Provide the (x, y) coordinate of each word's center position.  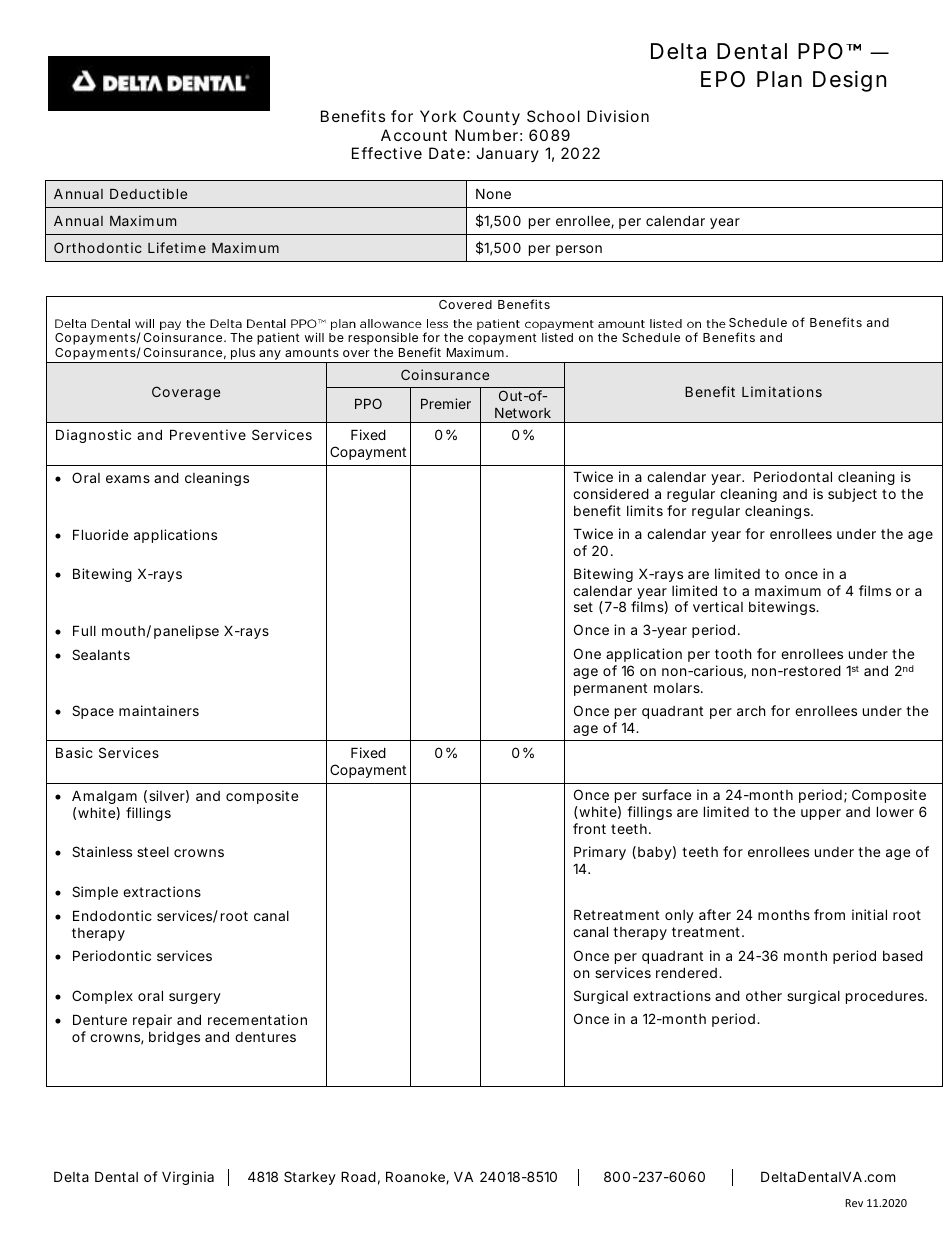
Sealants (101, 654)
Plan (779, 79)
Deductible (148, 193)
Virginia (188, 1178)
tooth (733, 654)
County (491, 118)
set (583, 607)
